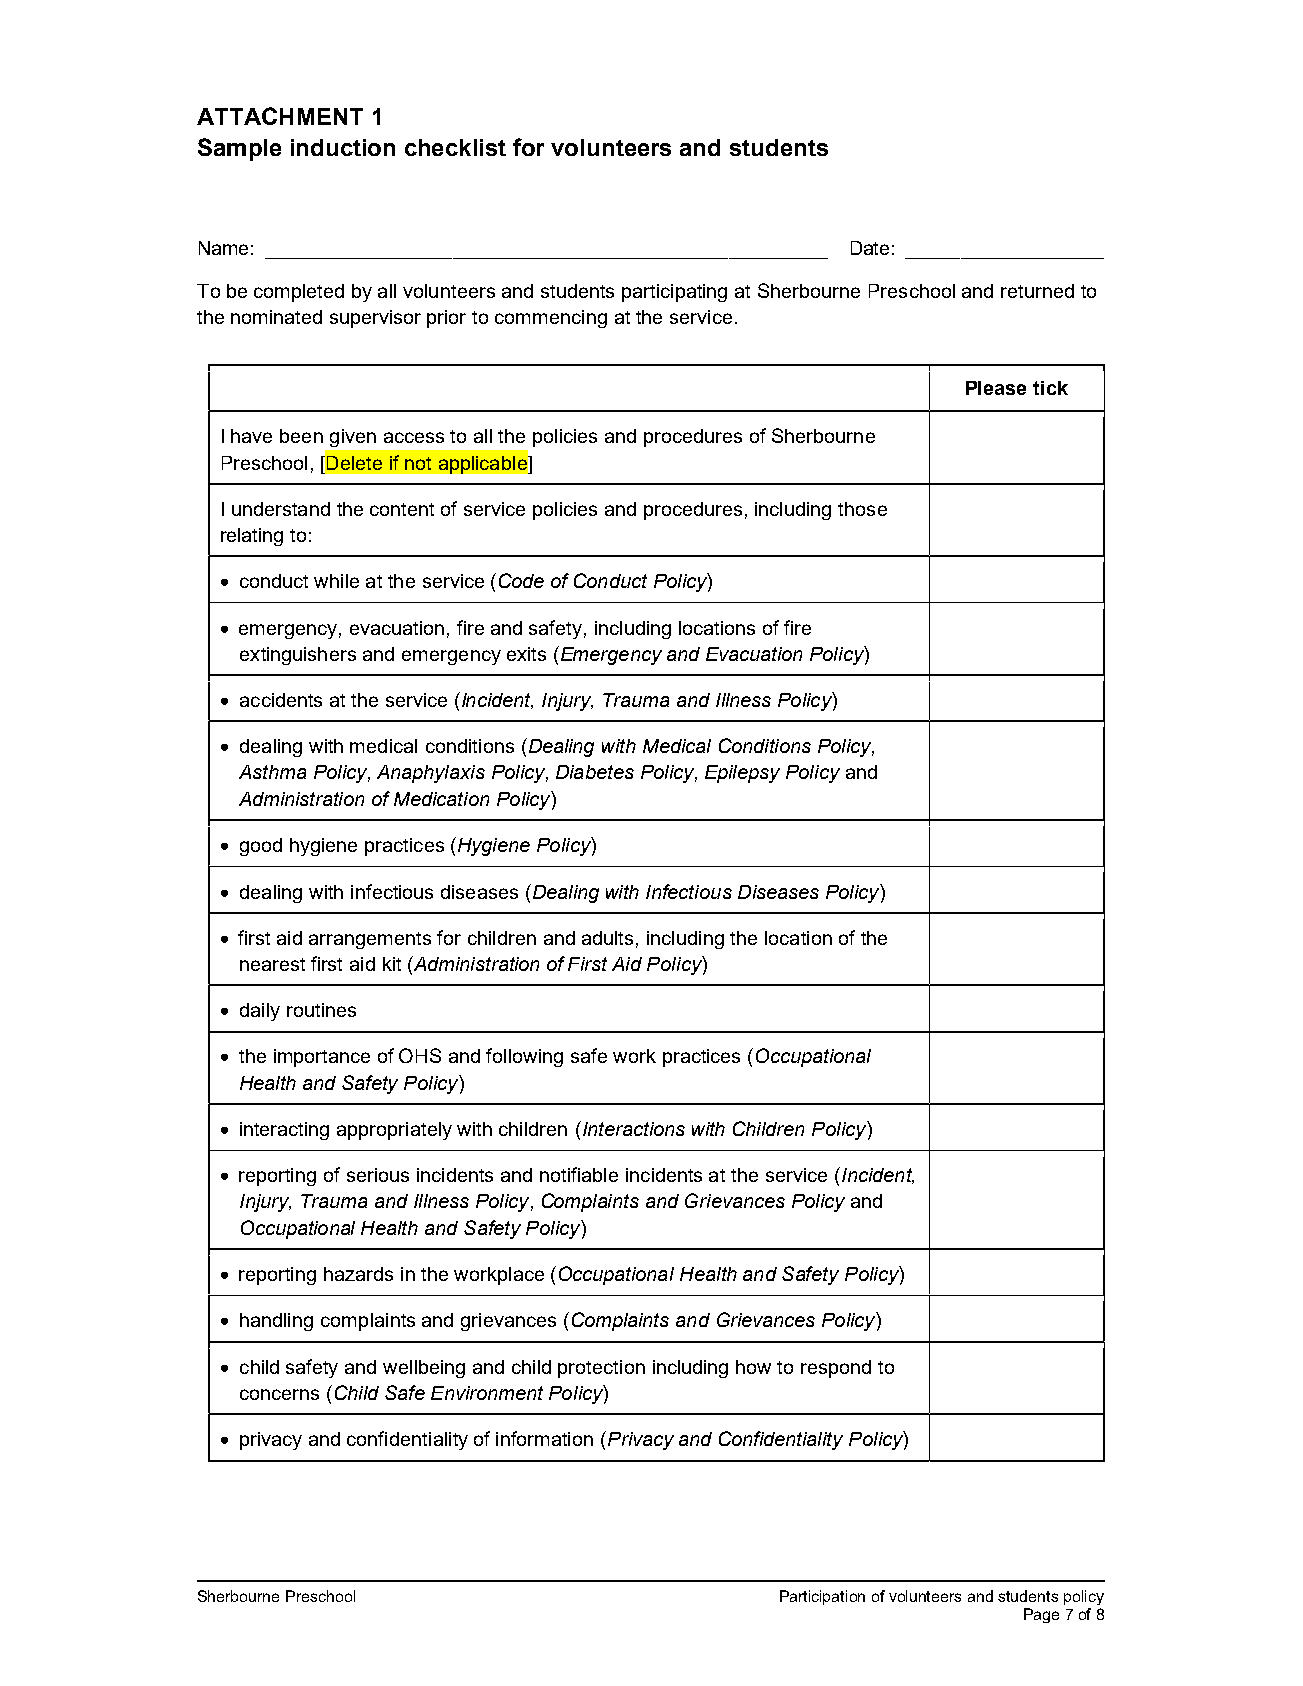  What do you see at coordinates (279, 1394) in the screenshot?
I see `concerns` at bounding box center [279, 1394].
